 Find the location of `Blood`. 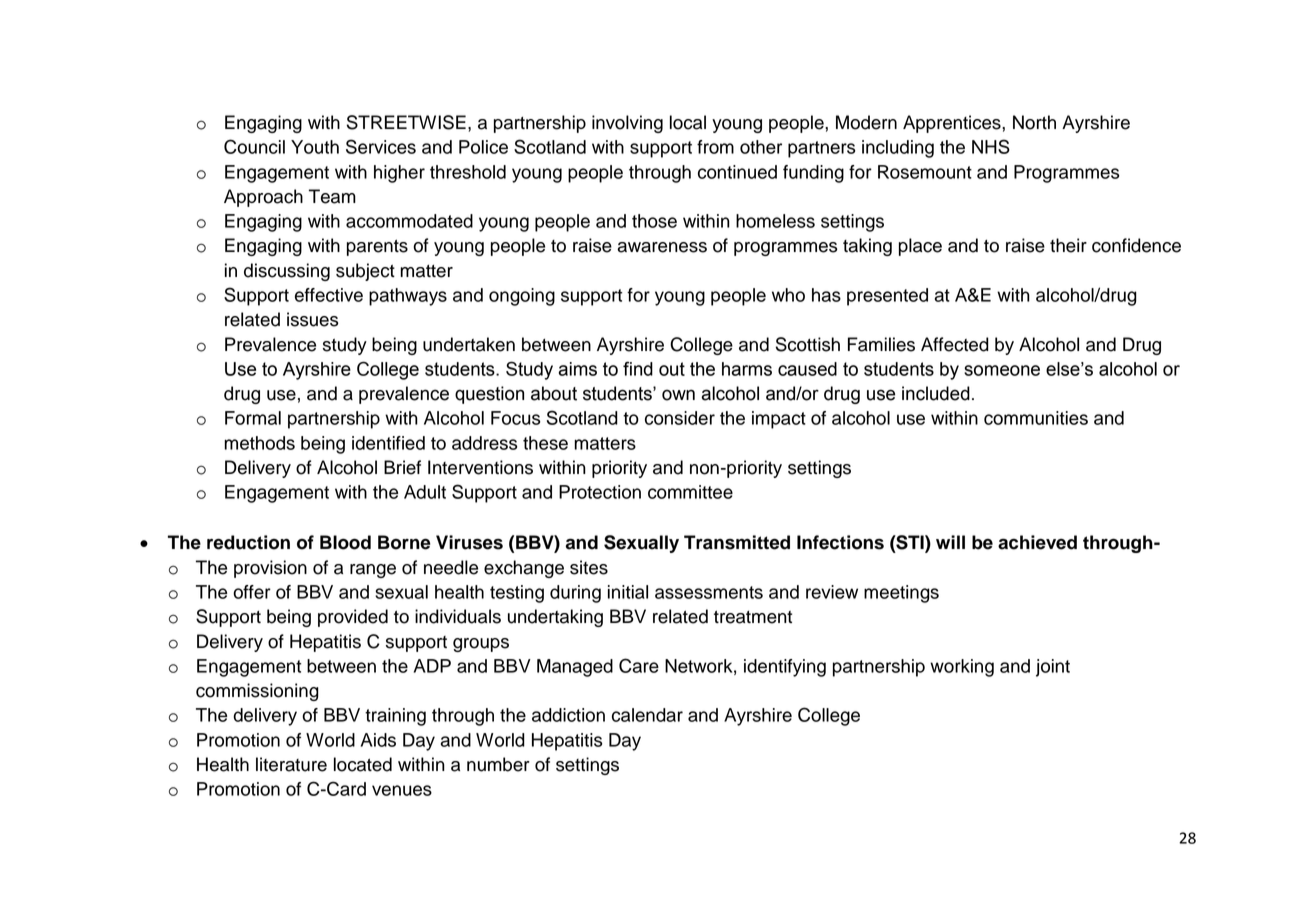

Blood is located at coordinates (345, 542).
